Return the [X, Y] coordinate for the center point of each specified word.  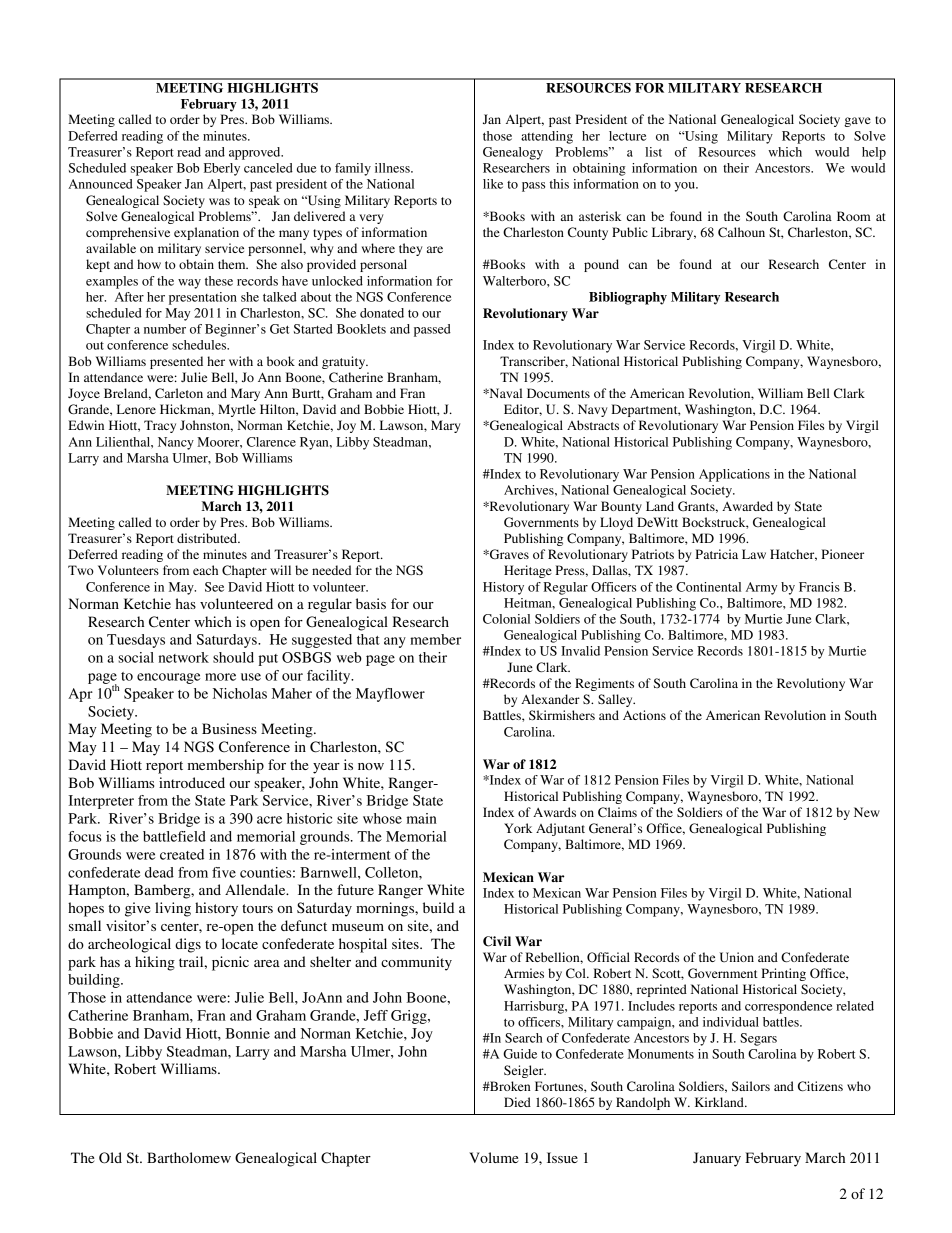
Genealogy [513, 153]
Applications [734, 475]
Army [761, 588]
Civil [497, 941]
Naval [504, 393]
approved [256, 153]
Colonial [506, 619]
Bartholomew [189, 1157]
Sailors [751, 1086]
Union [737, 957]
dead [159, 872]
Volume [493, 1157]
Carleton [179, 393]
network [184, 657]
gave [857, 122]
